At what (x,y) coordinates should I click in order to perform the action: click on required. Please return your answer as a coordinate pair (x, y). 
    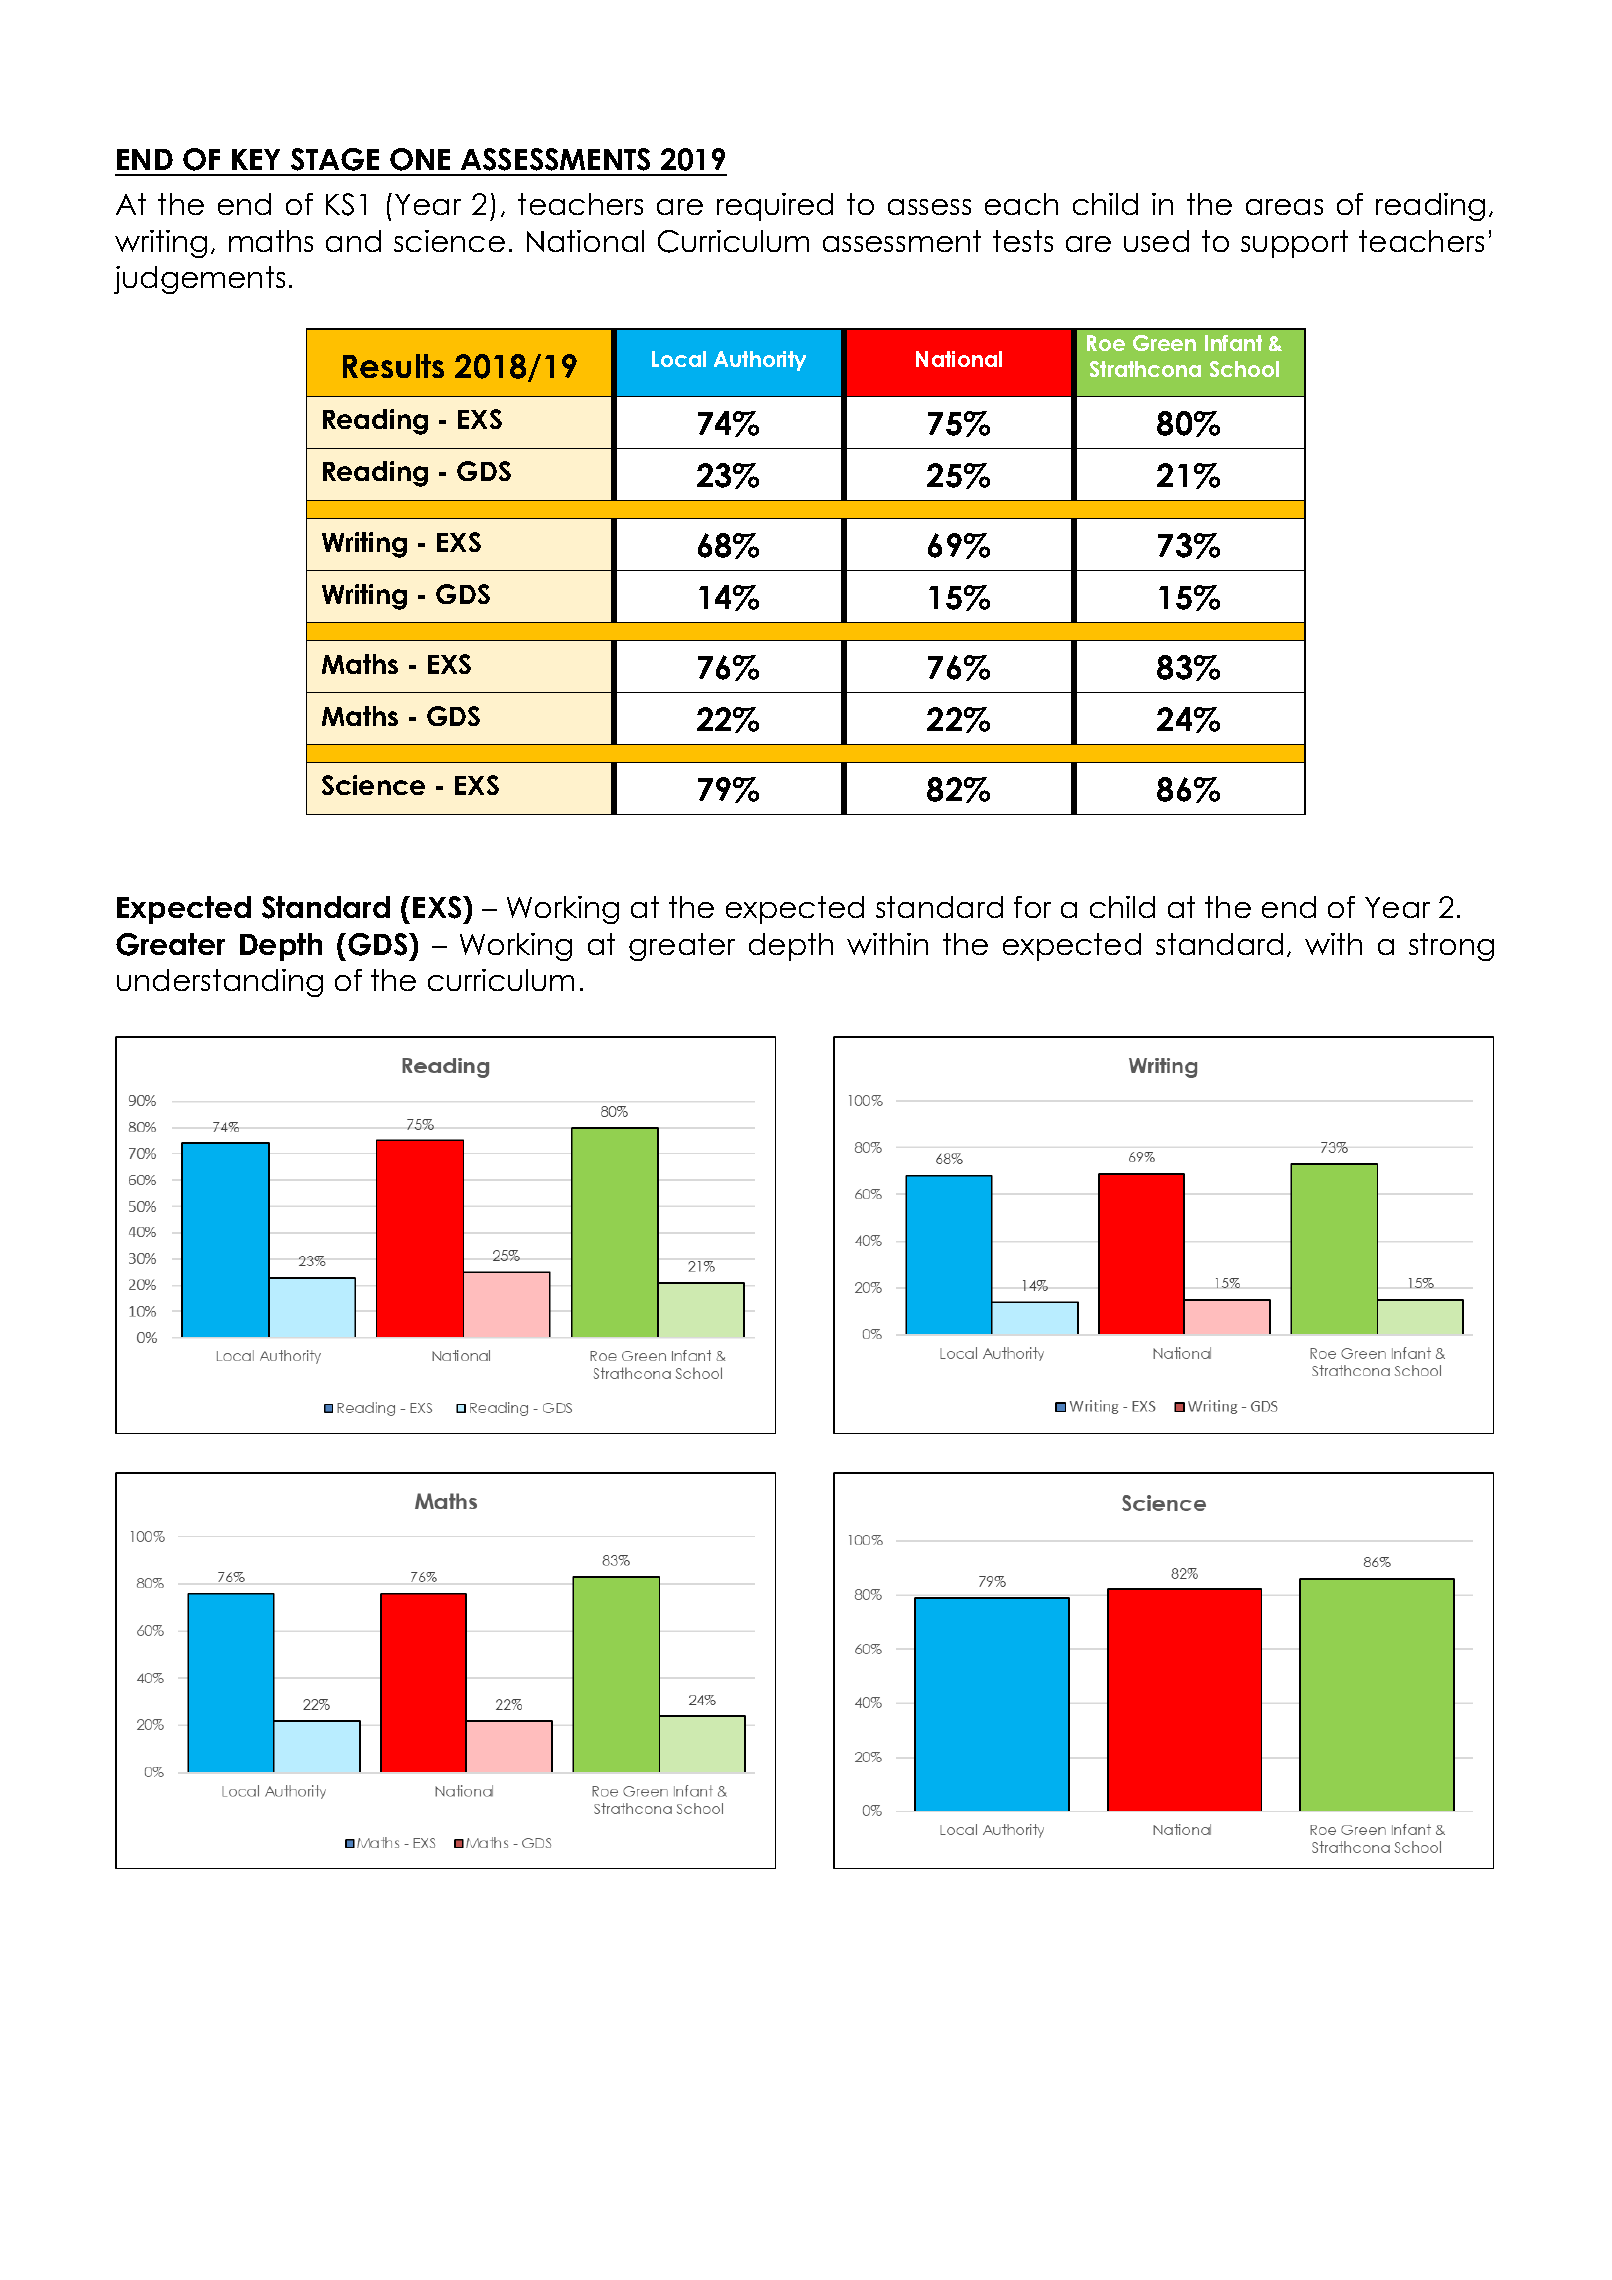
    Looking at the image, I should click on (775, 207).
